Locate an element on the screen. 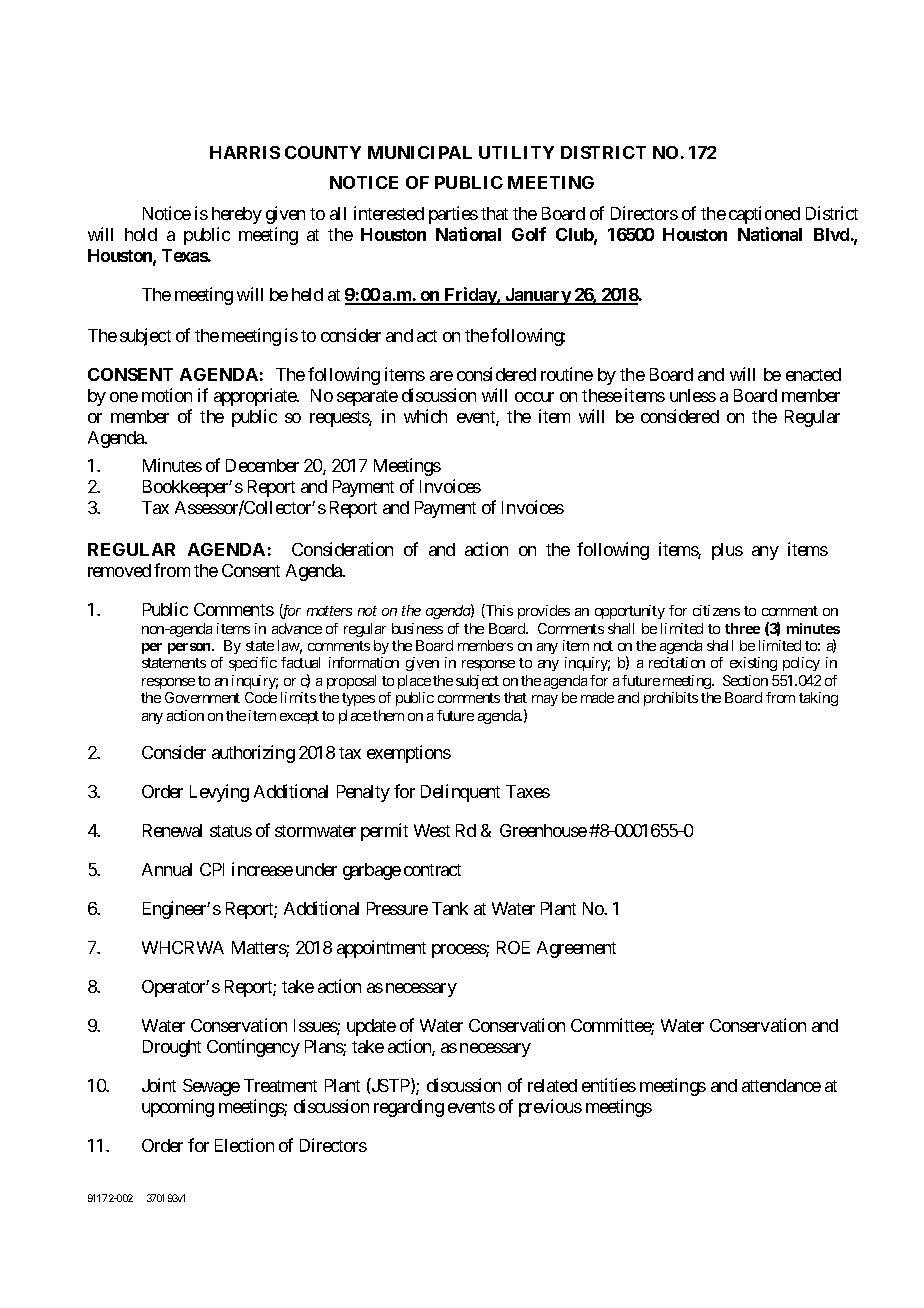 The height and width of the screenshot is (1308, 924). plus is located at coordinates (727, 551).
